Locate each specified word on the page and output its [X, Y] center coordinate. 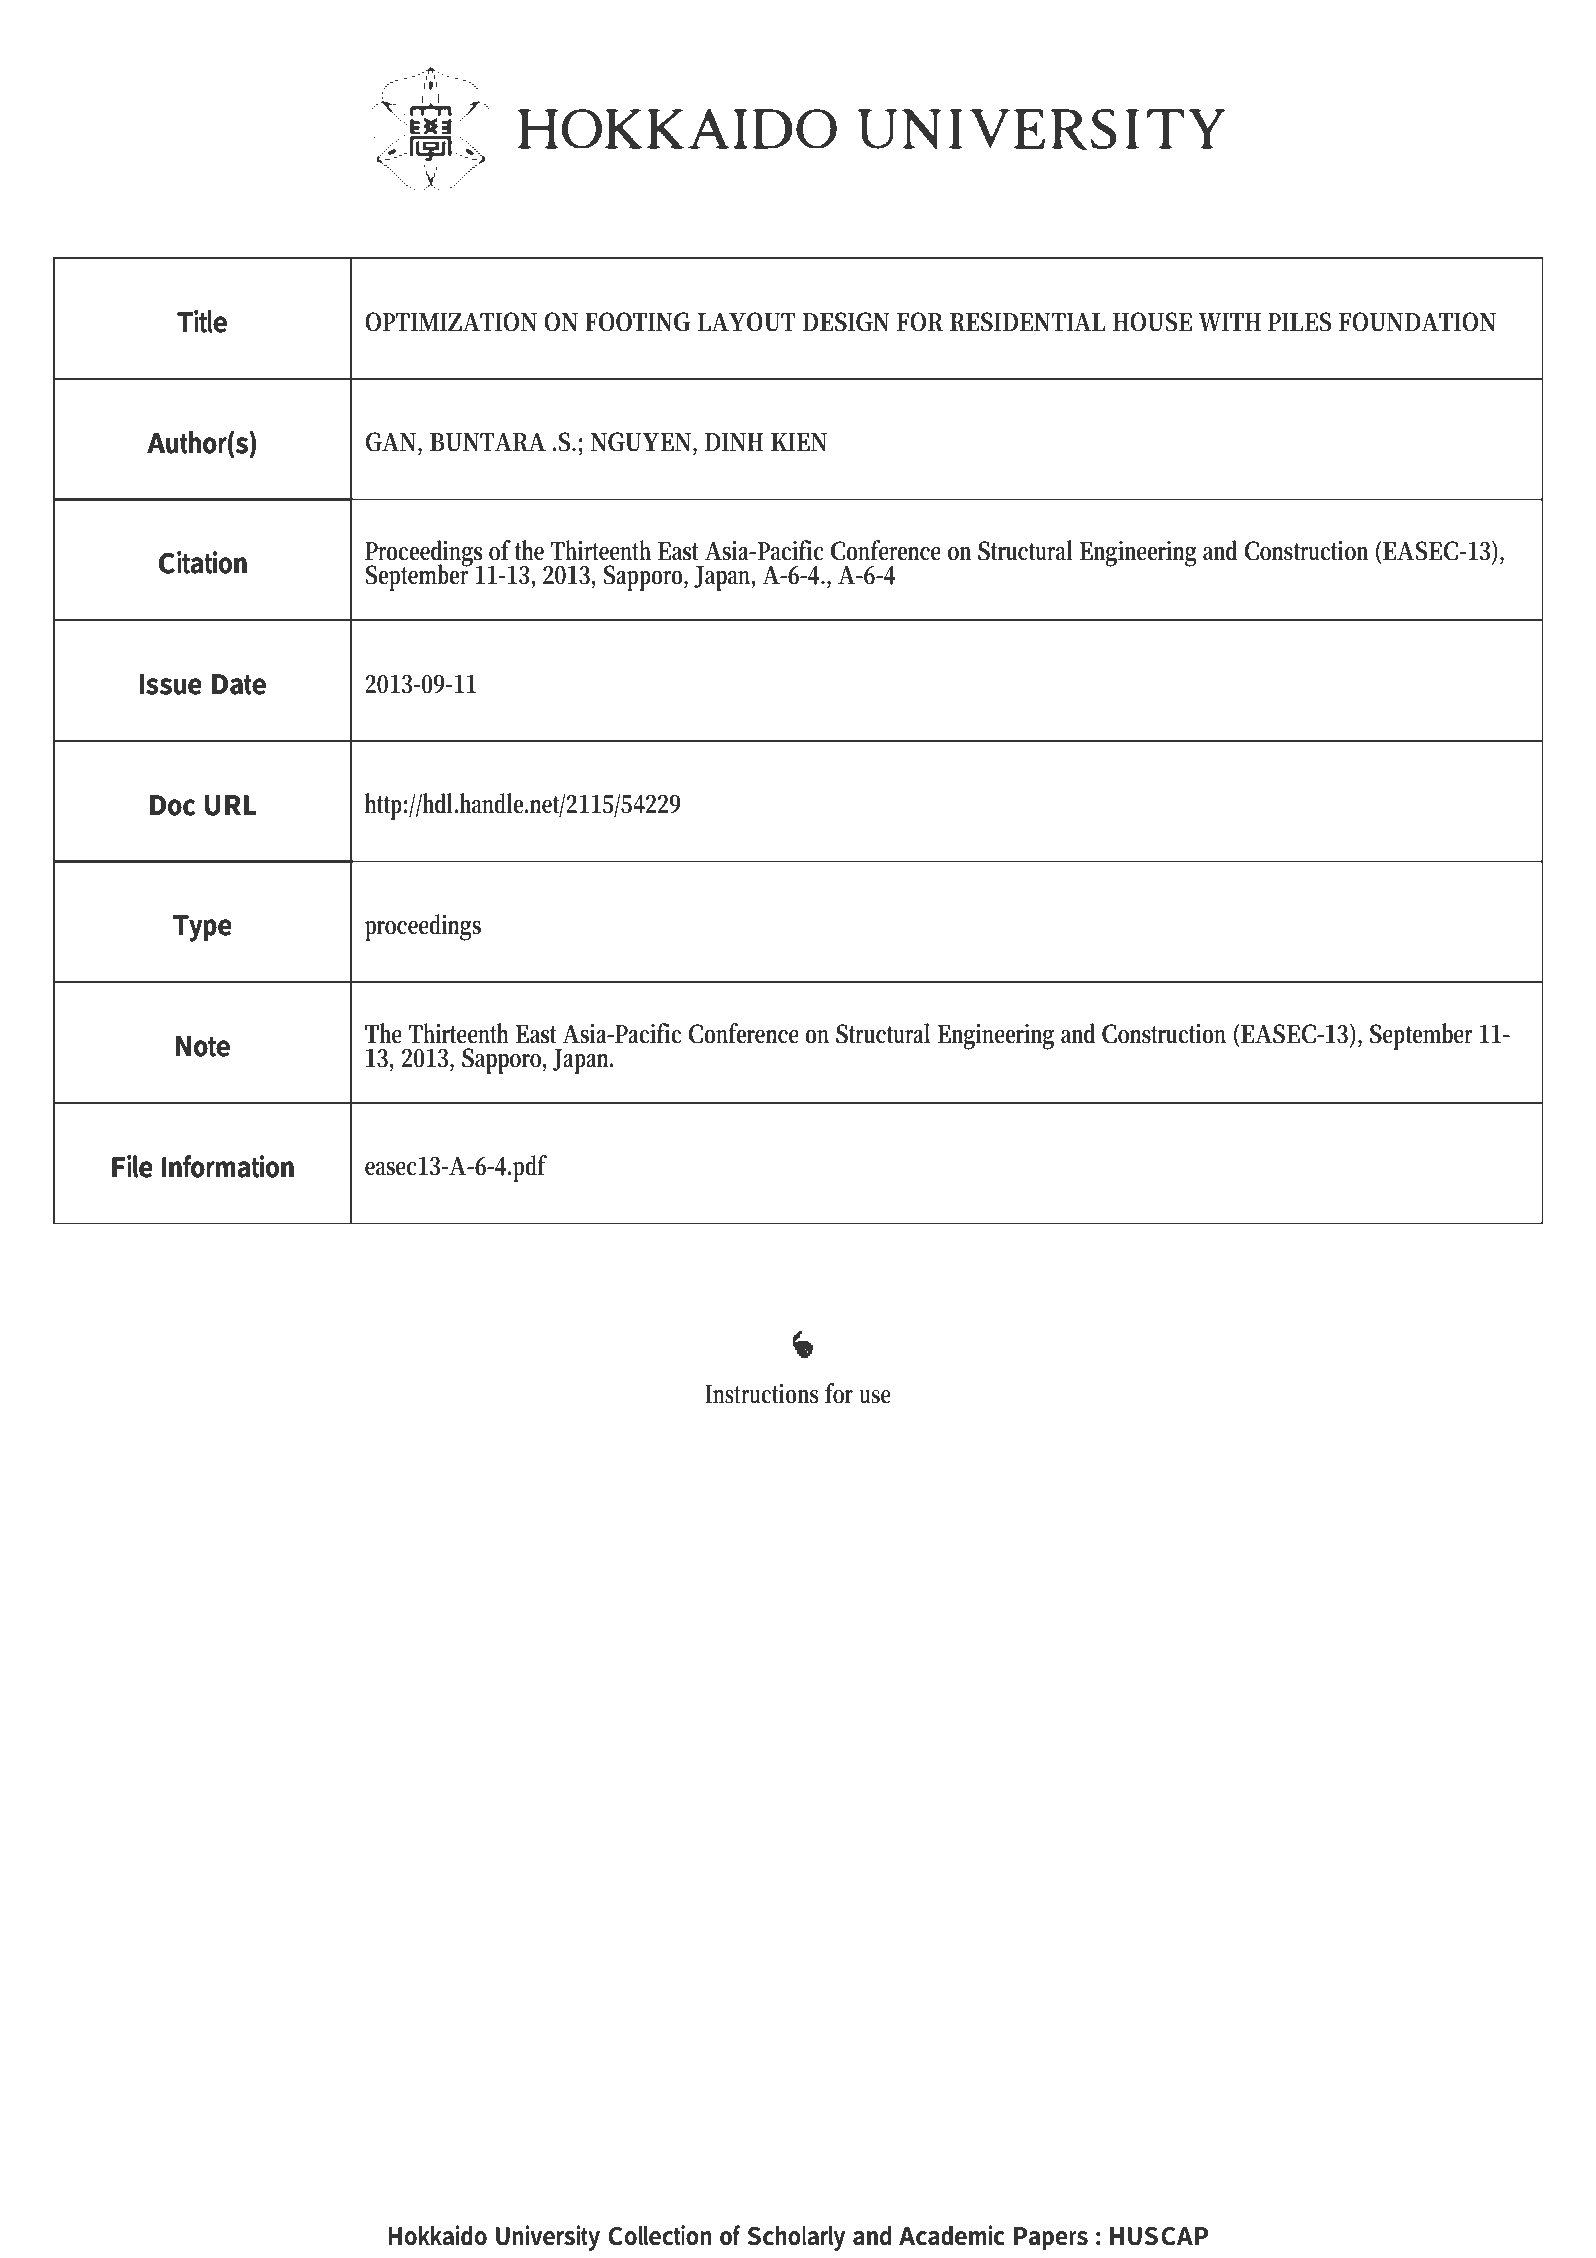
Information [228, 1166]
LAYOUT [746, 322]
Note [203, 1046]
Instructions [761, 1394]
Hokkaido [437, 2235]
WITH [1230, 322]
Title [202, 321]
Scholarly [796, 2238]
